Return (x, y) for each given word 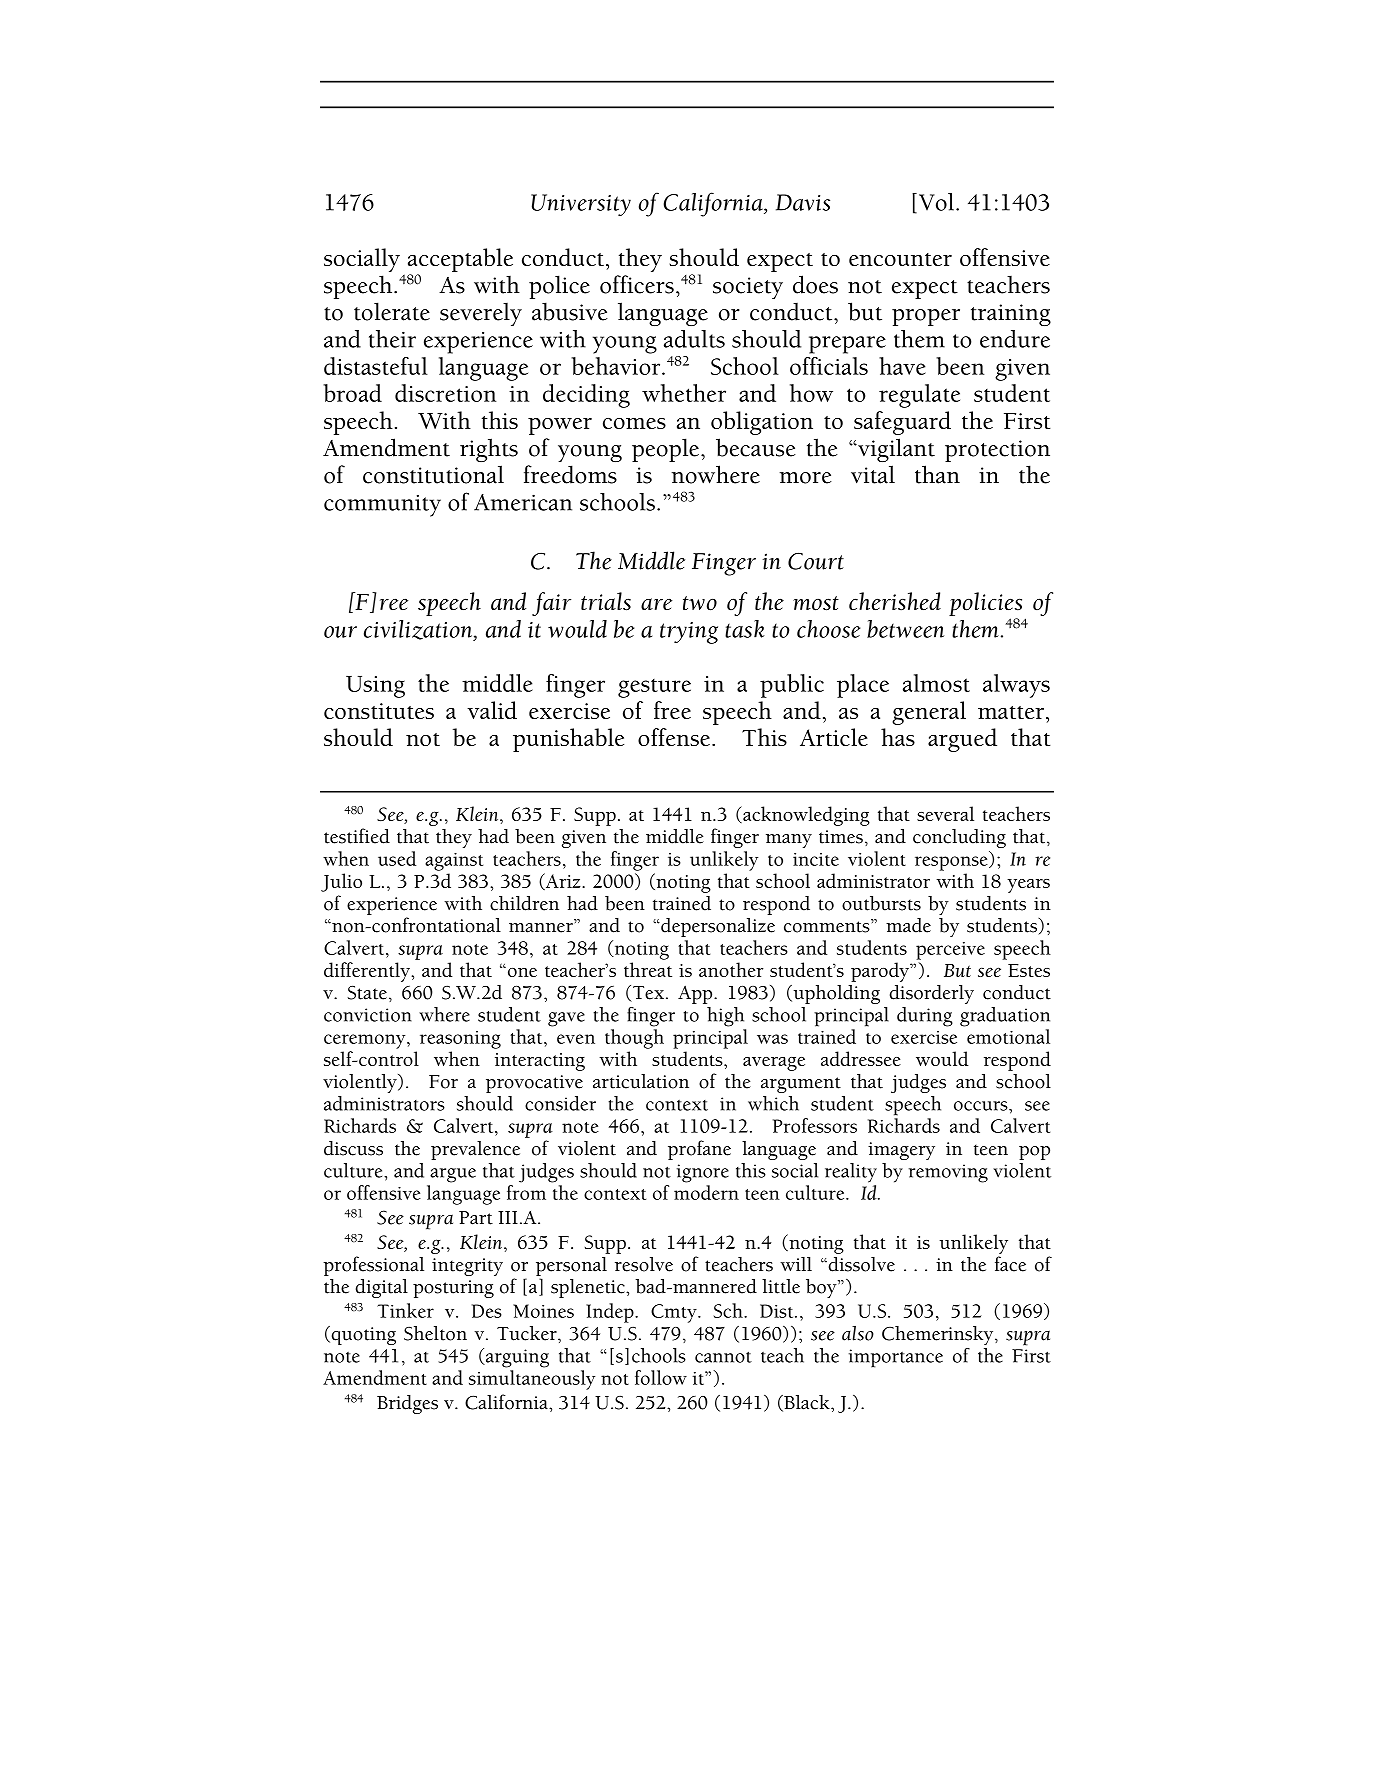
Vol (938, 202)
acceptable (460, 260)
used (397, 858)
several (945, 813)
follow (661, 1377)
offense (675, 737)
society (748, 288)
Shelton (435, 1333)
